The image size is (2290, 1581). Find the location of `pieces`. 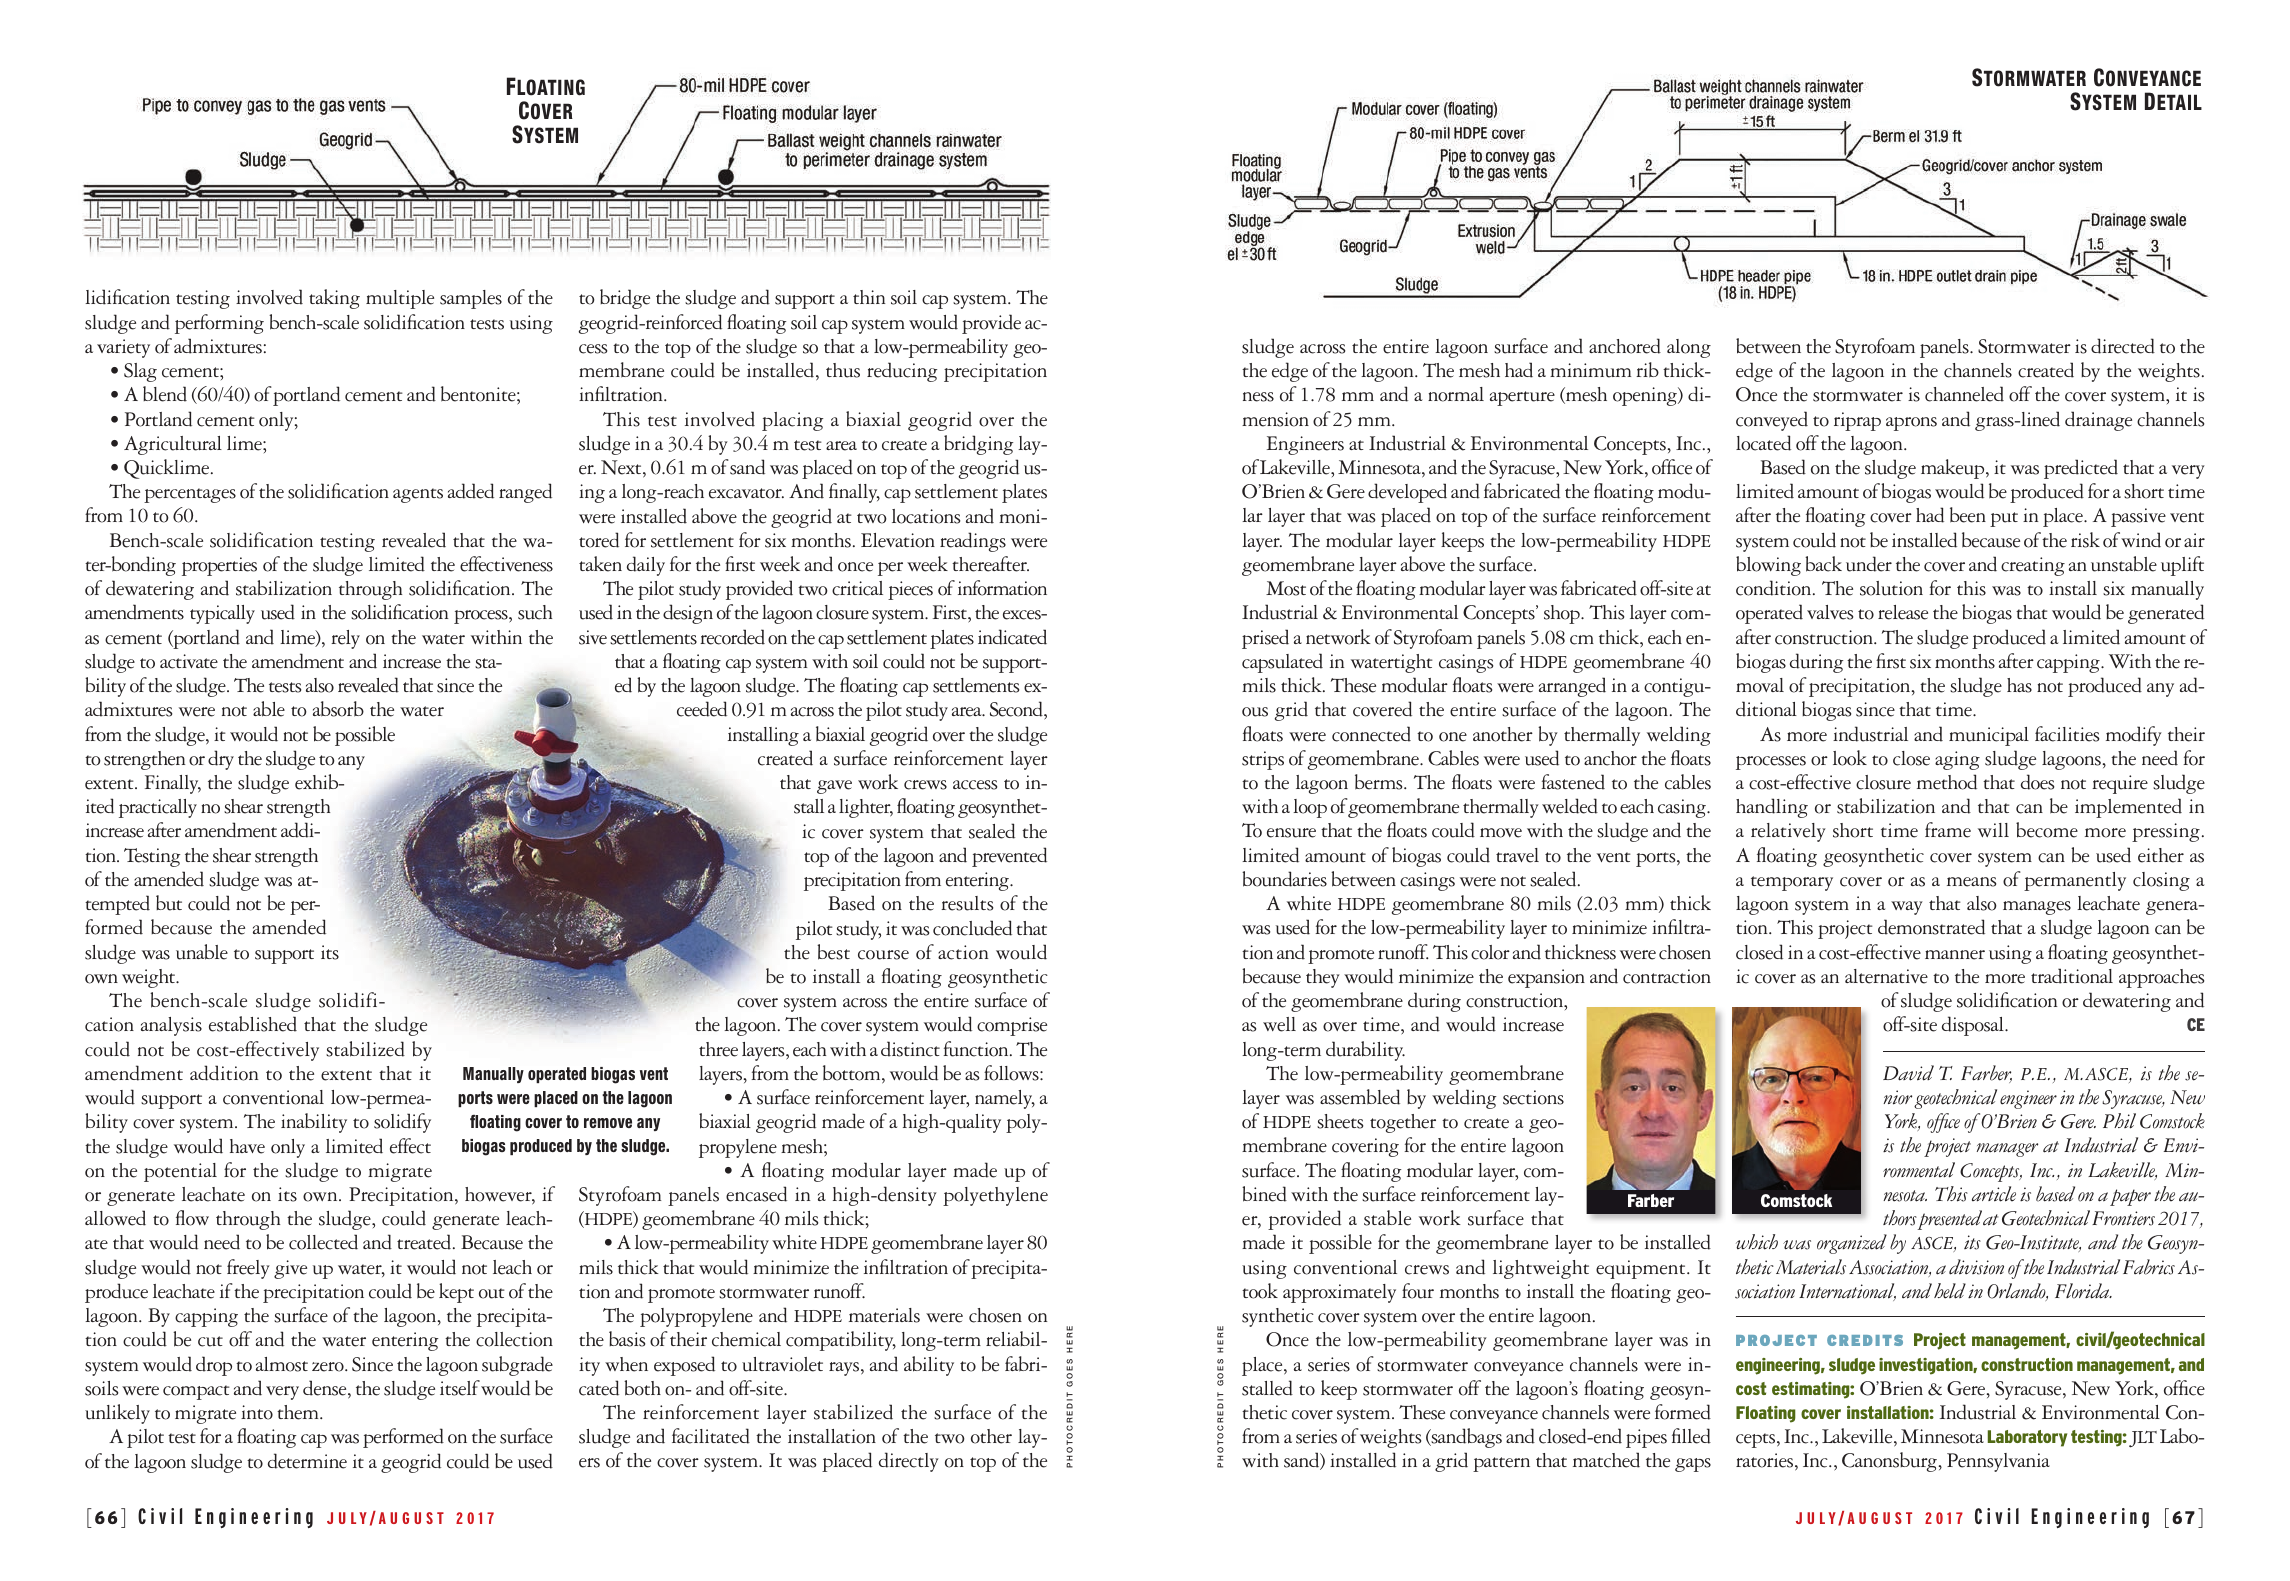

pieces is located at coordinates (910, 590).
